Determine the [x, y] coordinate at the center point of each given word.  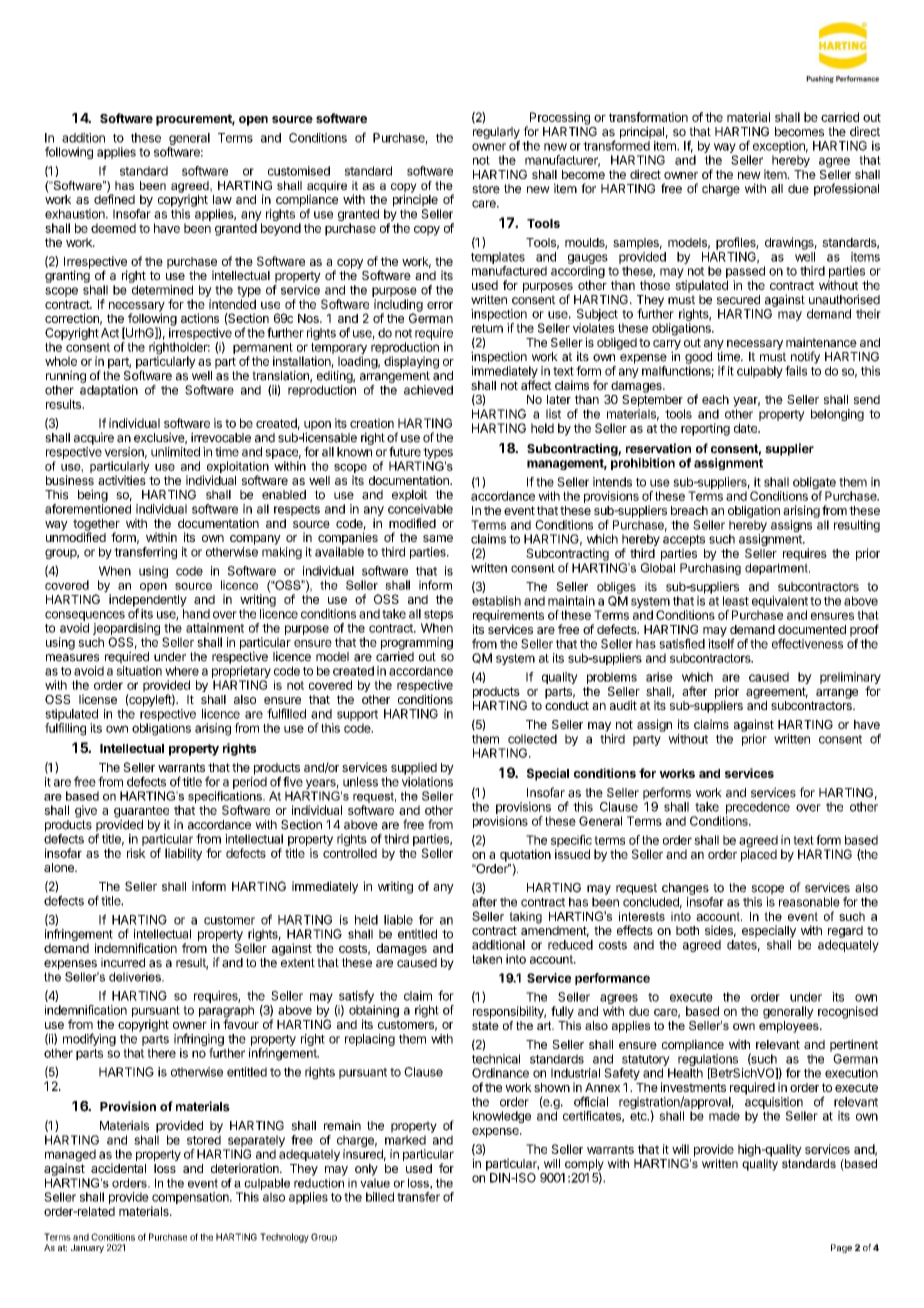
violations [427, 782]
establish [496, 601]
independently [148, 601]
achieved [428, 390]
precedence [758, 808]
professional [846, 189]
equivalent [780, 602]
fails [796, 371]
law [222, 199]
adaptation [109, 391]
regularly [496, 134]
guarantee [141, 813]
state [485, 1025]
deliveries [136, 977]
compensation [191, 1199]
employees [790, 1025]
